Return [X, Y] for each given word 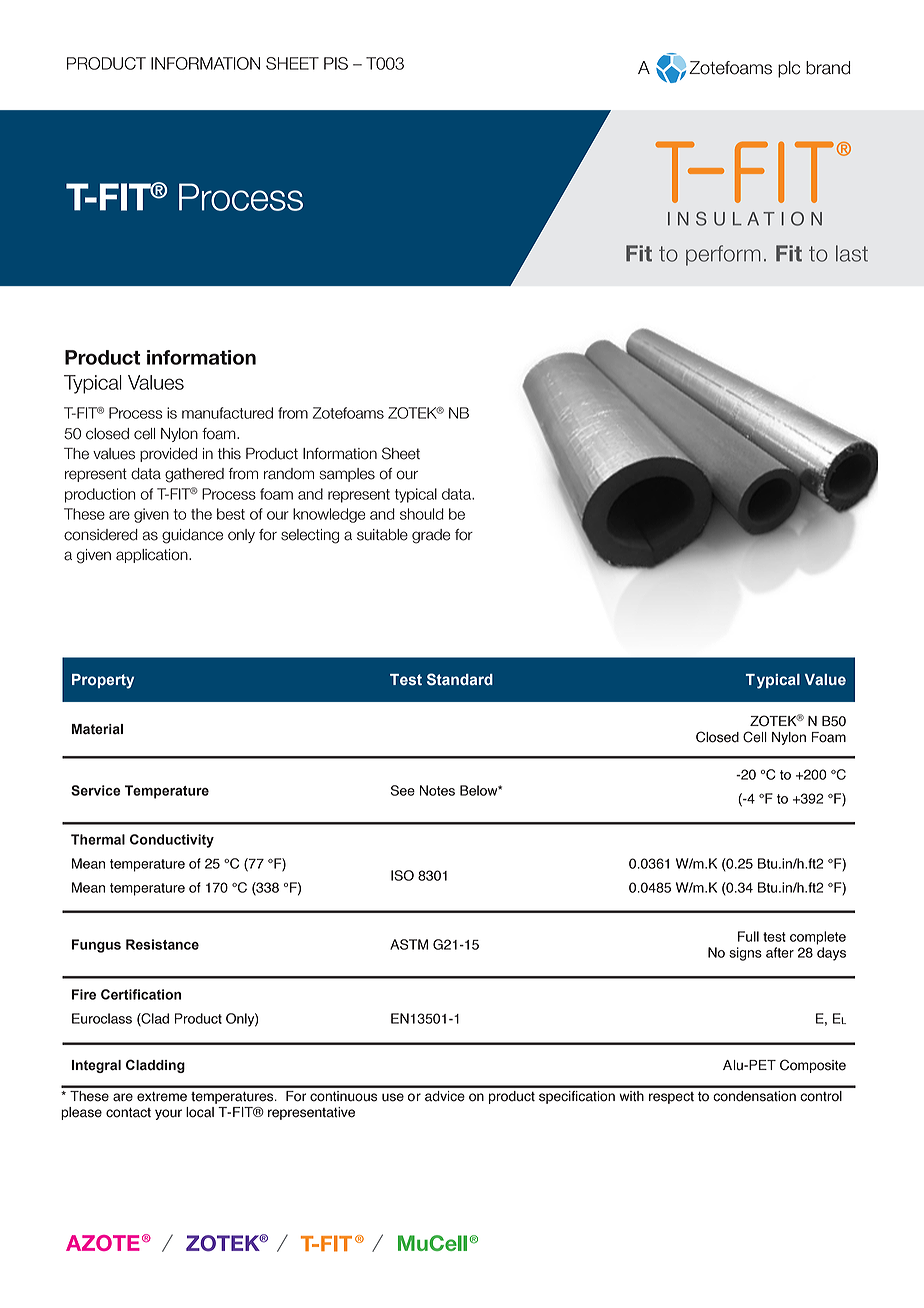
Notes [437, 790]
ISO [402, 875]
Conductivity [172, 841]
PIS [336, 63]
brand [828, 68]
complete [818, 938]
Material [97, 729]
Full [748, 936]
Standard [460, 679]
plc [789, 69]
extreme [162, 1097]
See [403, 790]
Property [103, 681]
